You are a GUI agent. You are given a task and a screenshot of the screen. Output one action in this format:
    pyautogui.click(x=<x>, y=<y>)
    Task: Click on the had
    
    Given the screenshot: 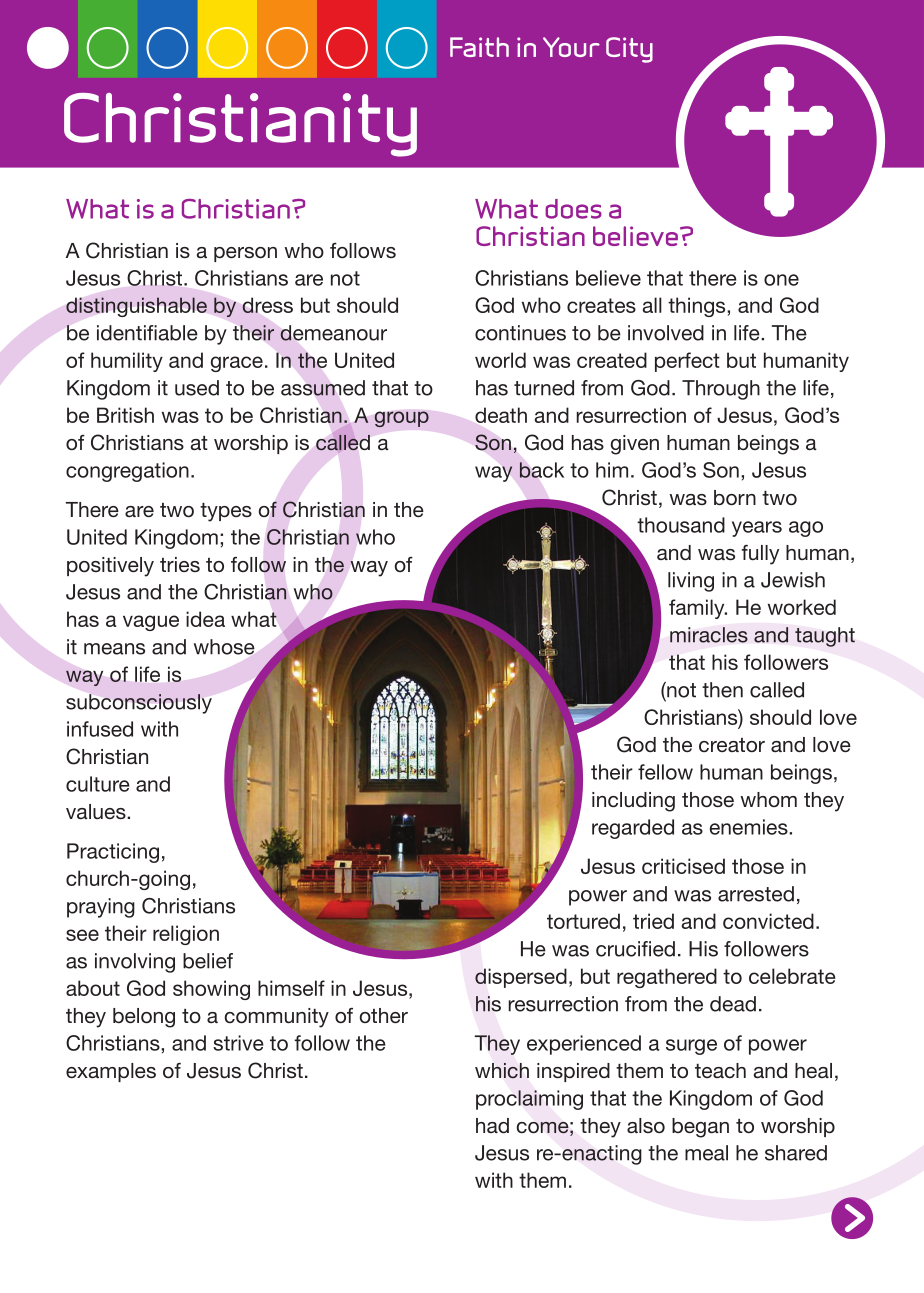 What is the action you would take?
    pyautogui.click(x=492, y=1125)
